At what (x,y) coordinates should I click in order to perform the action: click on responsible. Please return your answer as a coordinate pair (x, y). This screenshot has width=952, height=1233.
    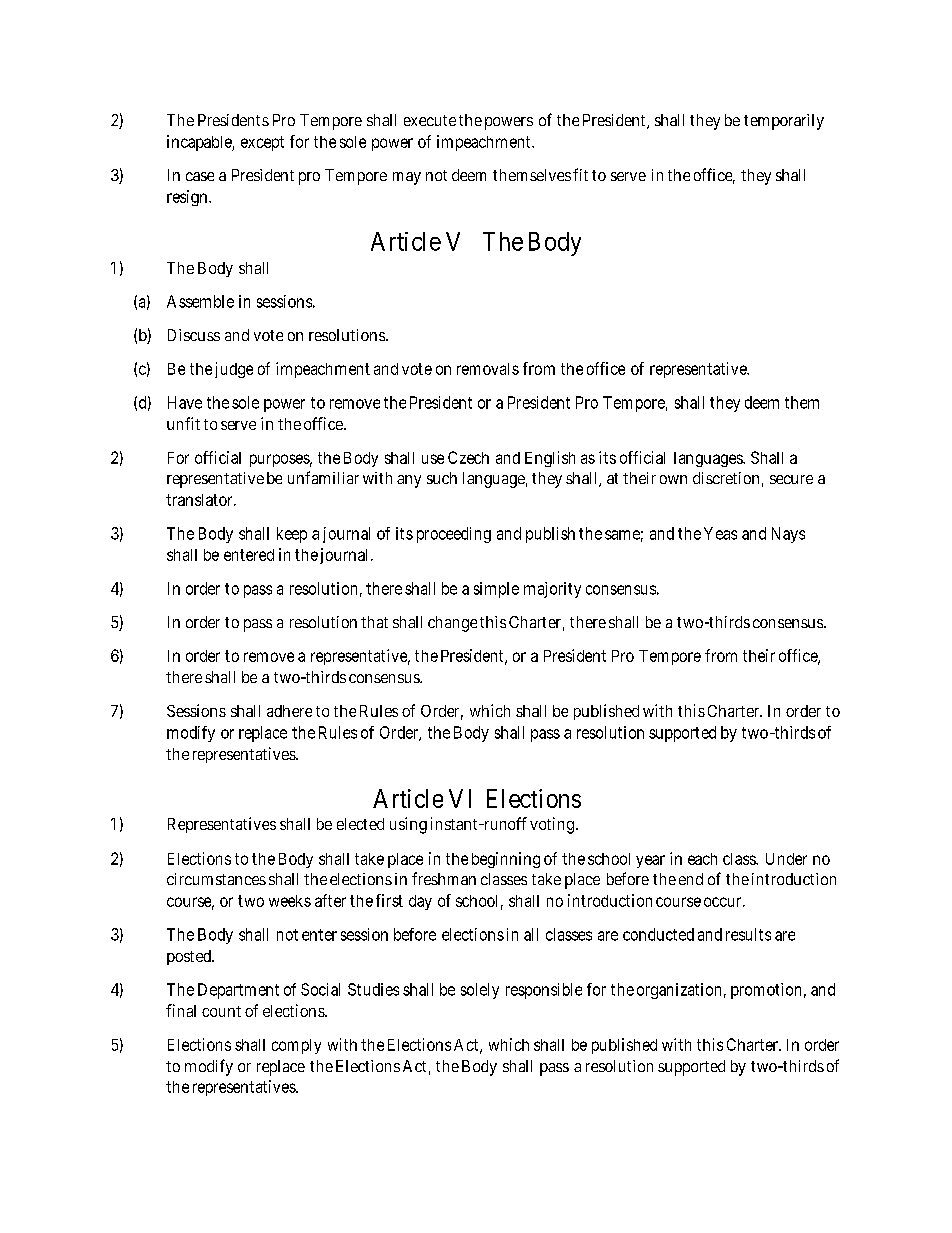
    Looking at the image, I should click on (544, 991).
